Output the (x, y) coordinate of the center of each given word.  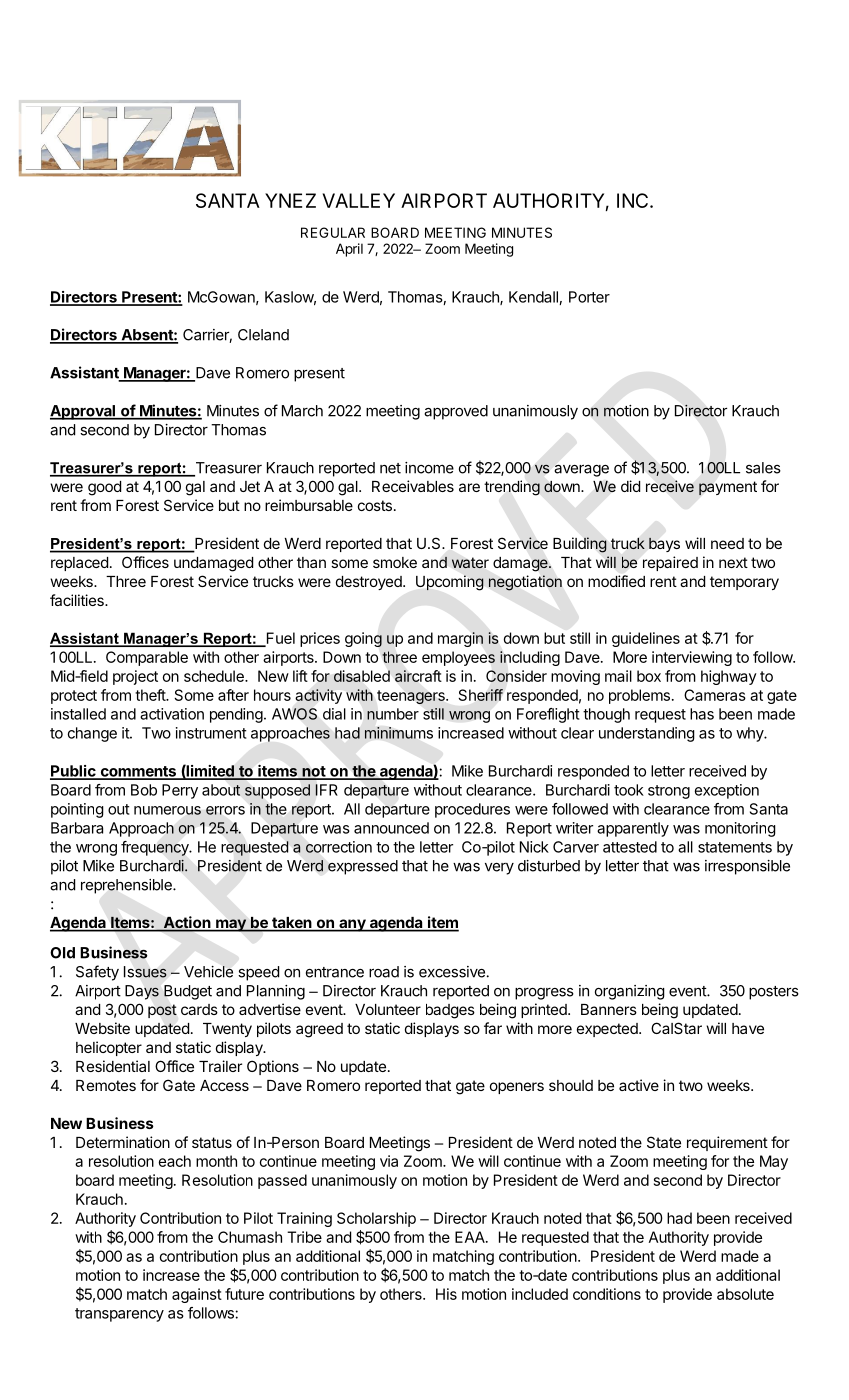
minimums (399, 733)
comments (138, 772)
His (446, 1294)
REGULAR (333, 232)
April (349, 250)
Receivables (413, 486)
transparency (119, 1315)
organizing (630, 992)
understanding (647, 734)
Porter (589, 297)
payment (728, 488)
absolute (745, 1294)
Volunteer (388, 1009)
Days (142, 992)
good (104, 488)
